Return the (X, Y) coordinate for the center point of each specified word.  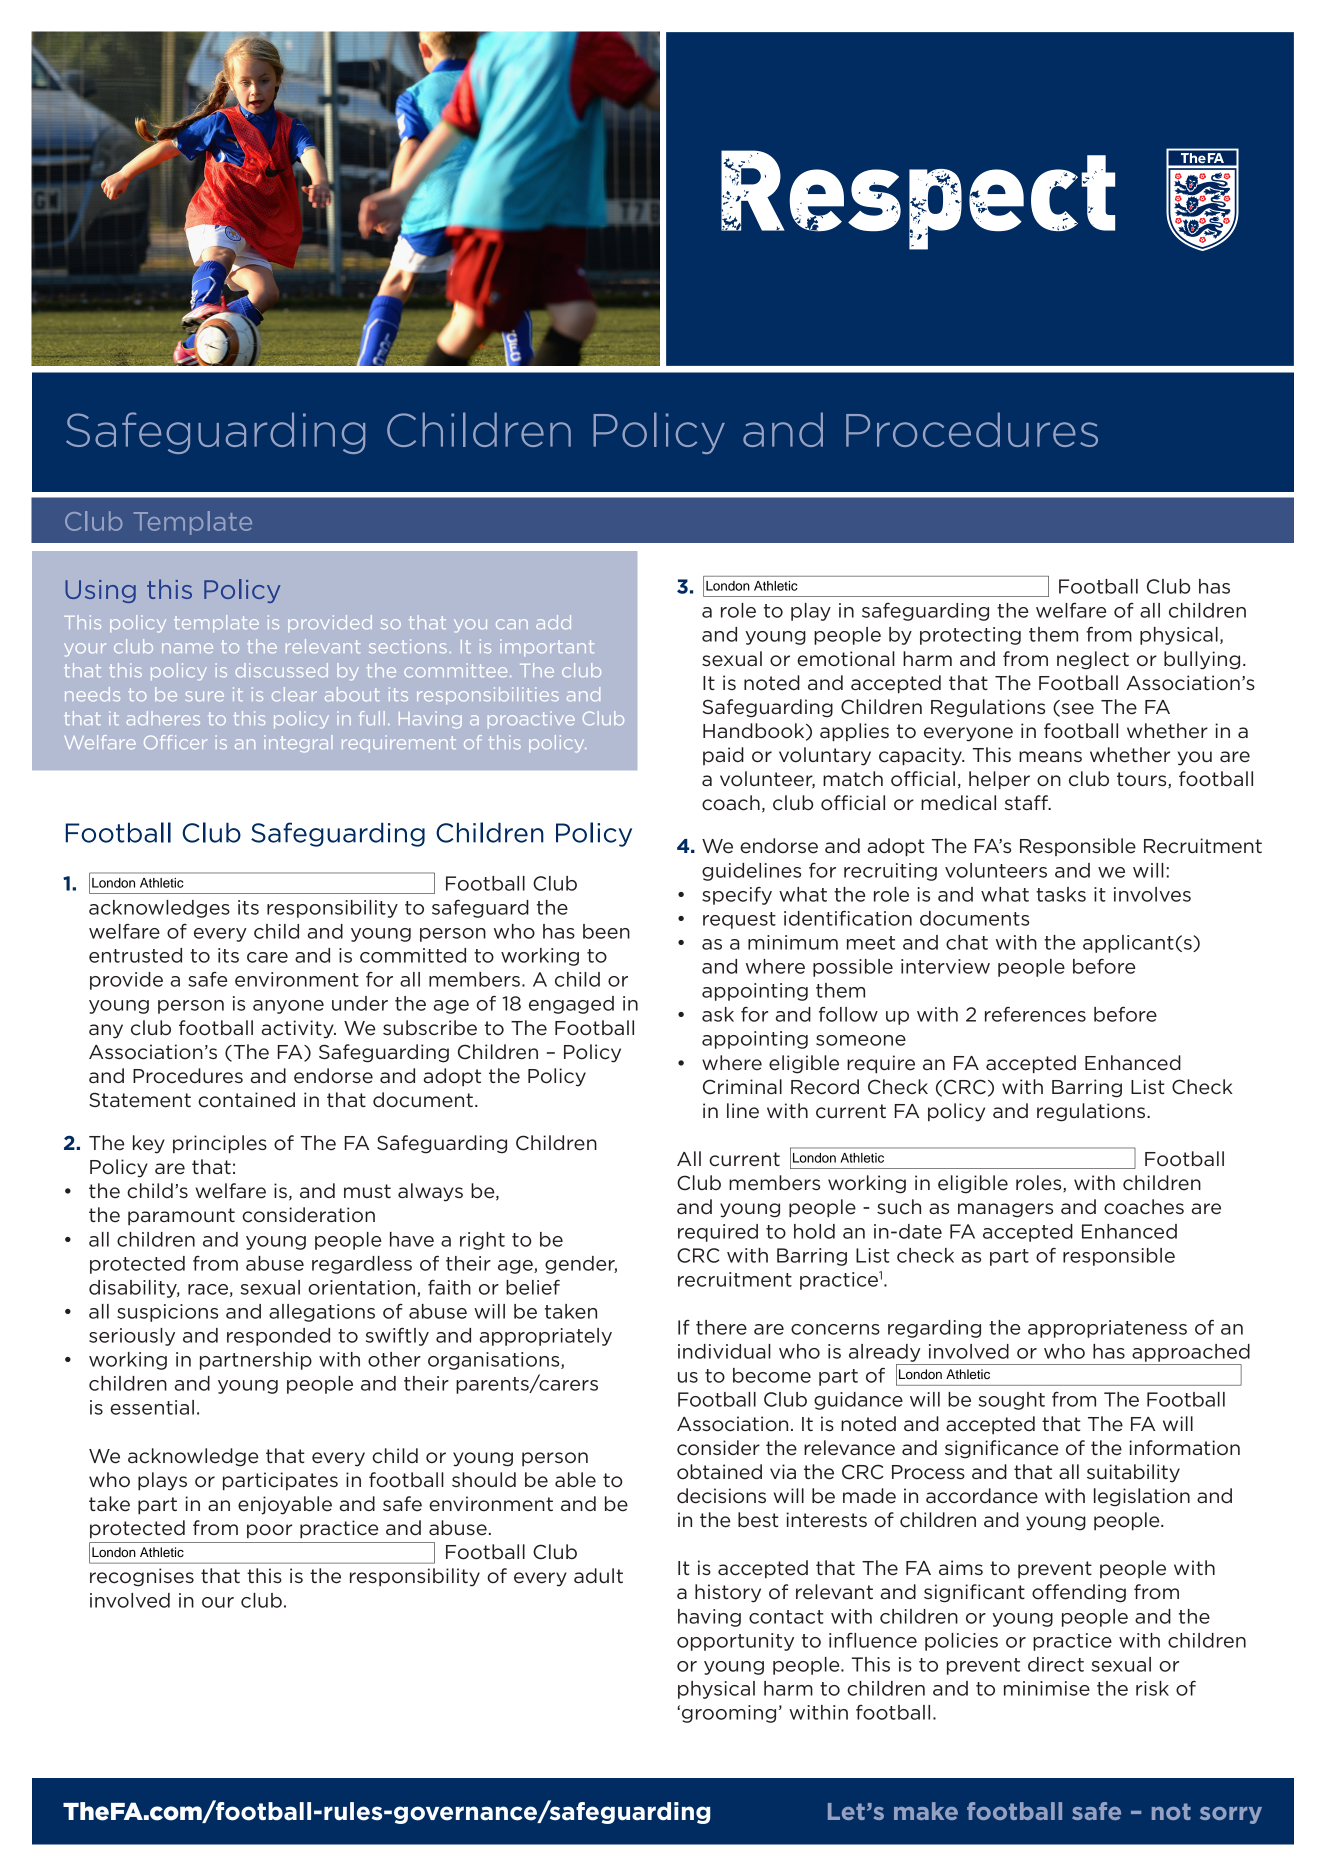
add (553, 622)
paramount (181, 1216)
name (187, 648)
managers (1005, 1210)
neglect (1093, 660)
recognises (142, 1577)
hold (814, 1231)
